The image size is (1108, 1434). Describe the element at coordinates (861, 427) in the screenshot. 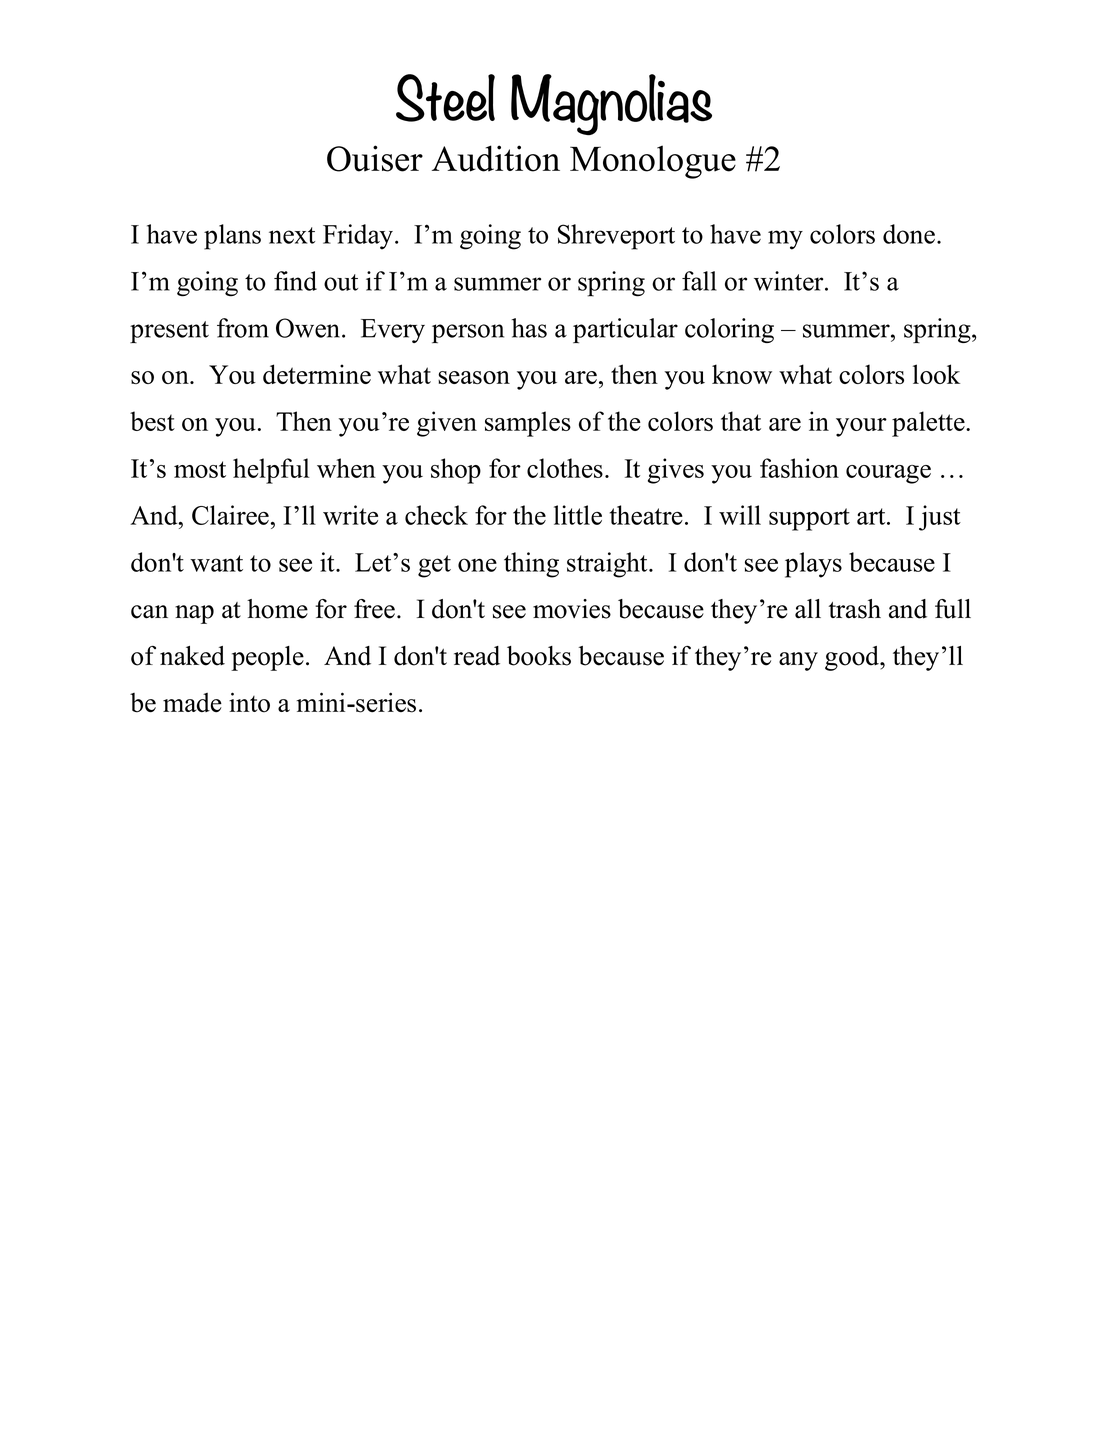

I see `your` at that location.
